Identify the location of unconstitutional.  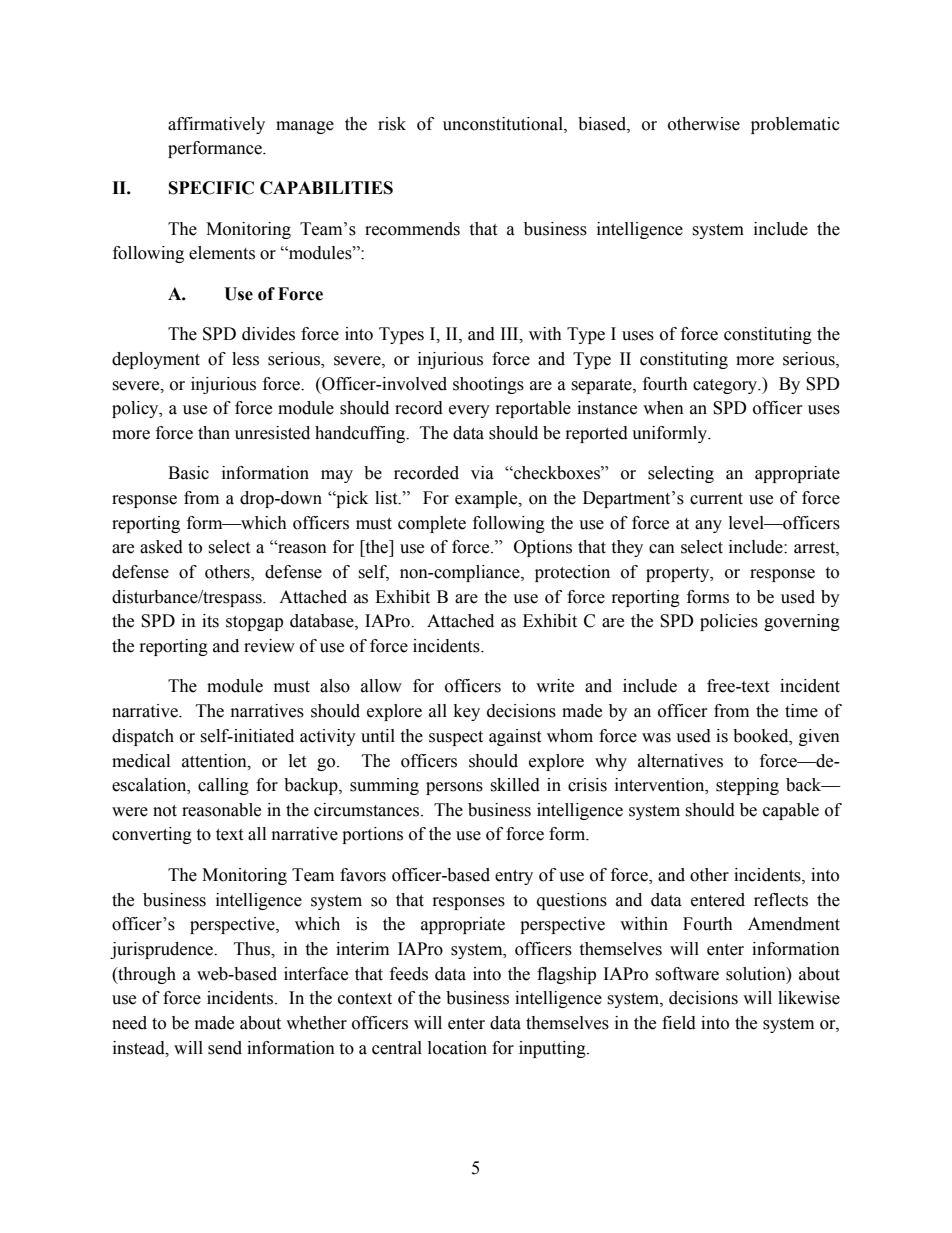
(504, 124).
